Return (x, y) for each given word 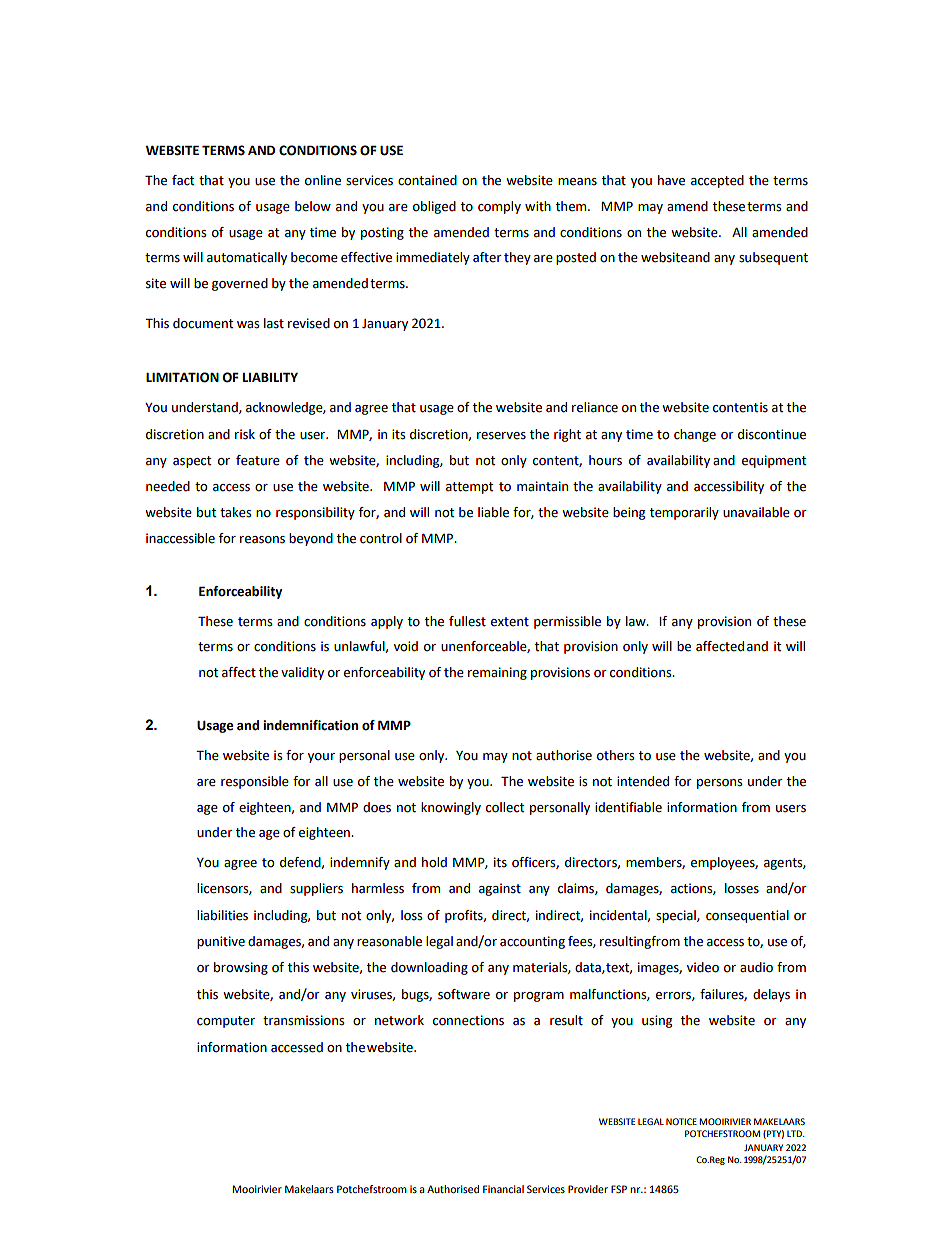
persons (720, 784)
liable (493, 512)
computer (226, 1022)
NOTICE (681, 1121)
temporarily (684, 513)
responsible (255, 782)
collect (505, 807)
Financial (503, 1189)
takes (236, 512)
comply (499, 207)
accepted (717, 181)
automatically (247, 258)
